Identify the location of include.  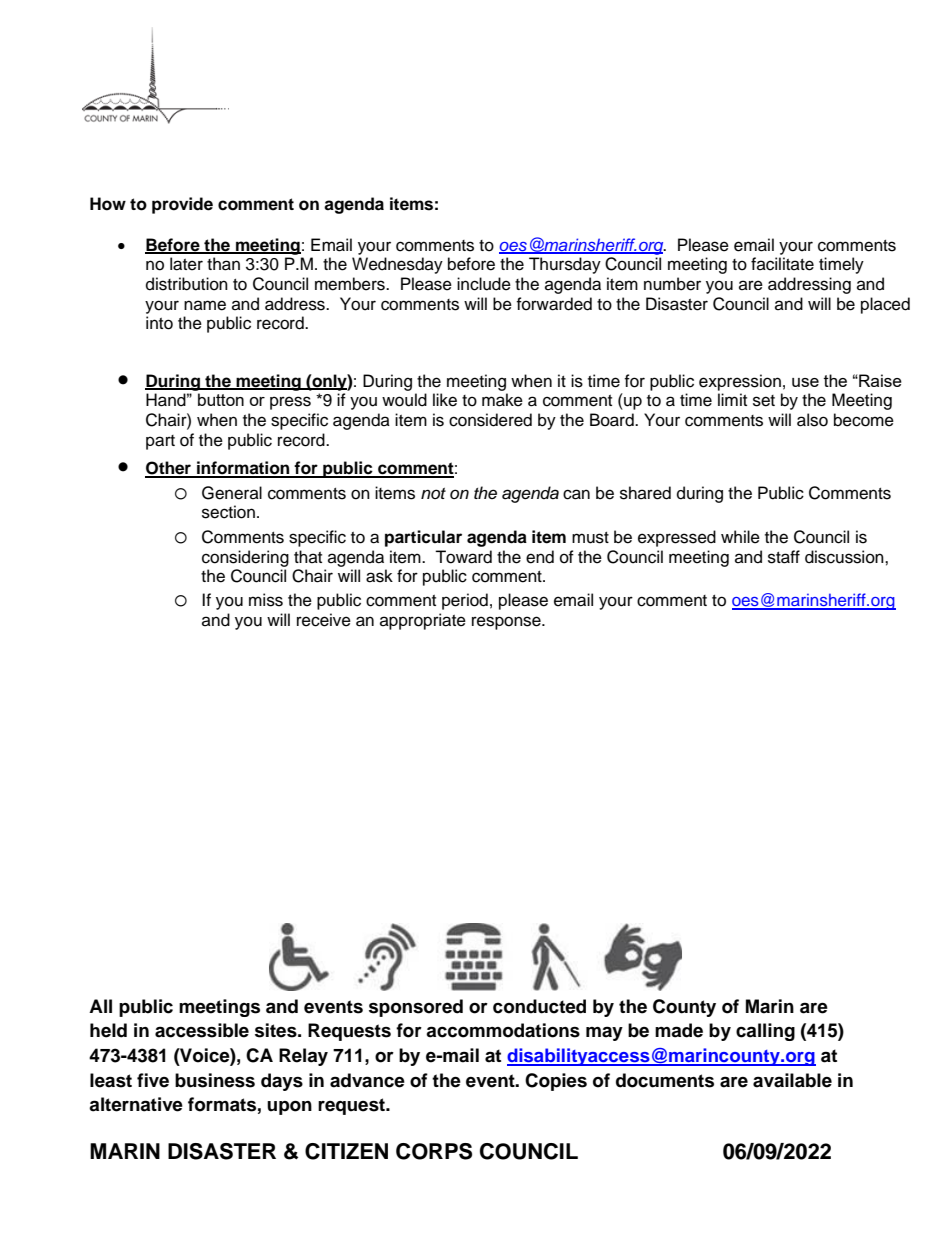
(484, 284).
